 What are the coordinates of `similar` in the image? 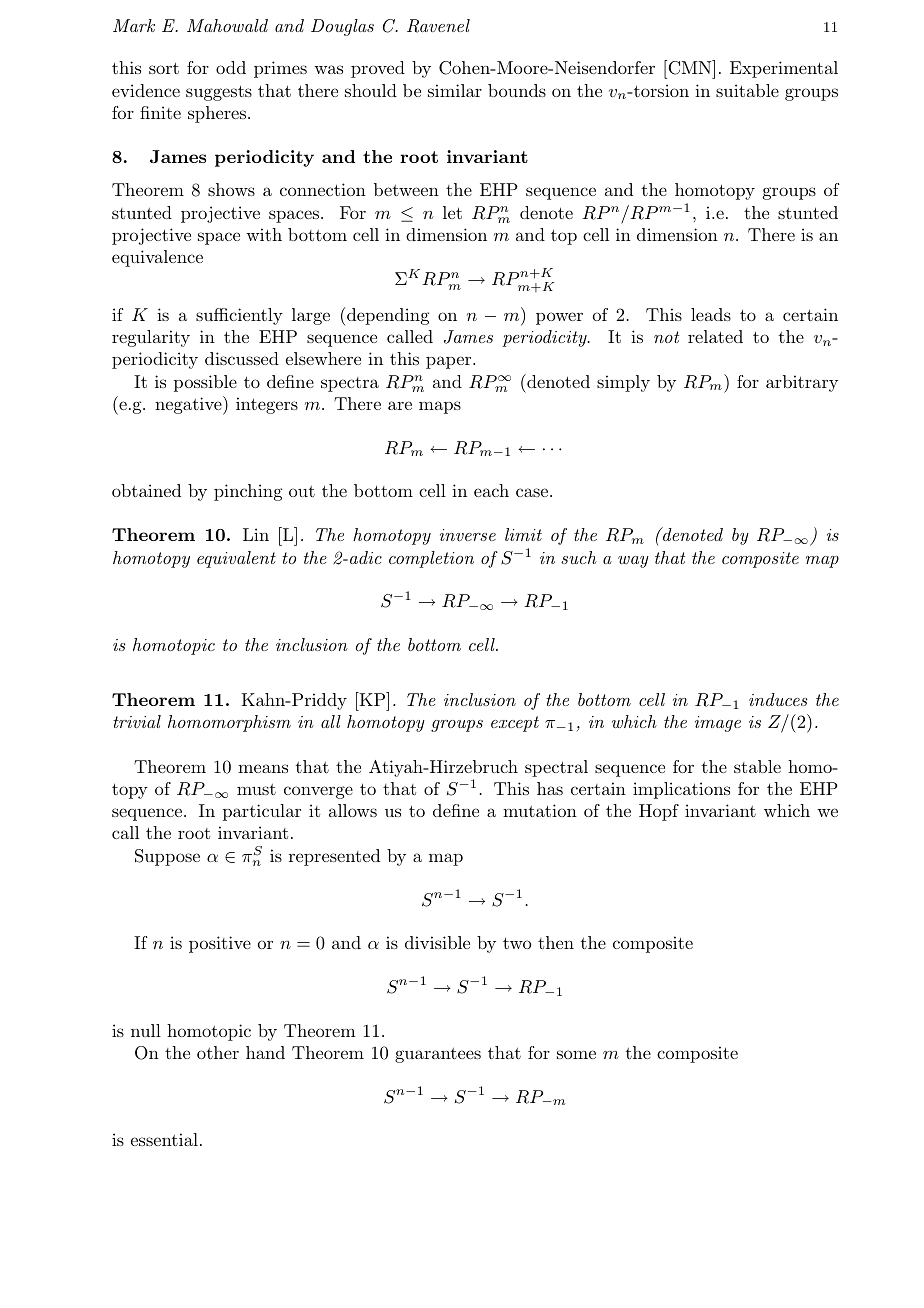 It's located at (455, 90).
